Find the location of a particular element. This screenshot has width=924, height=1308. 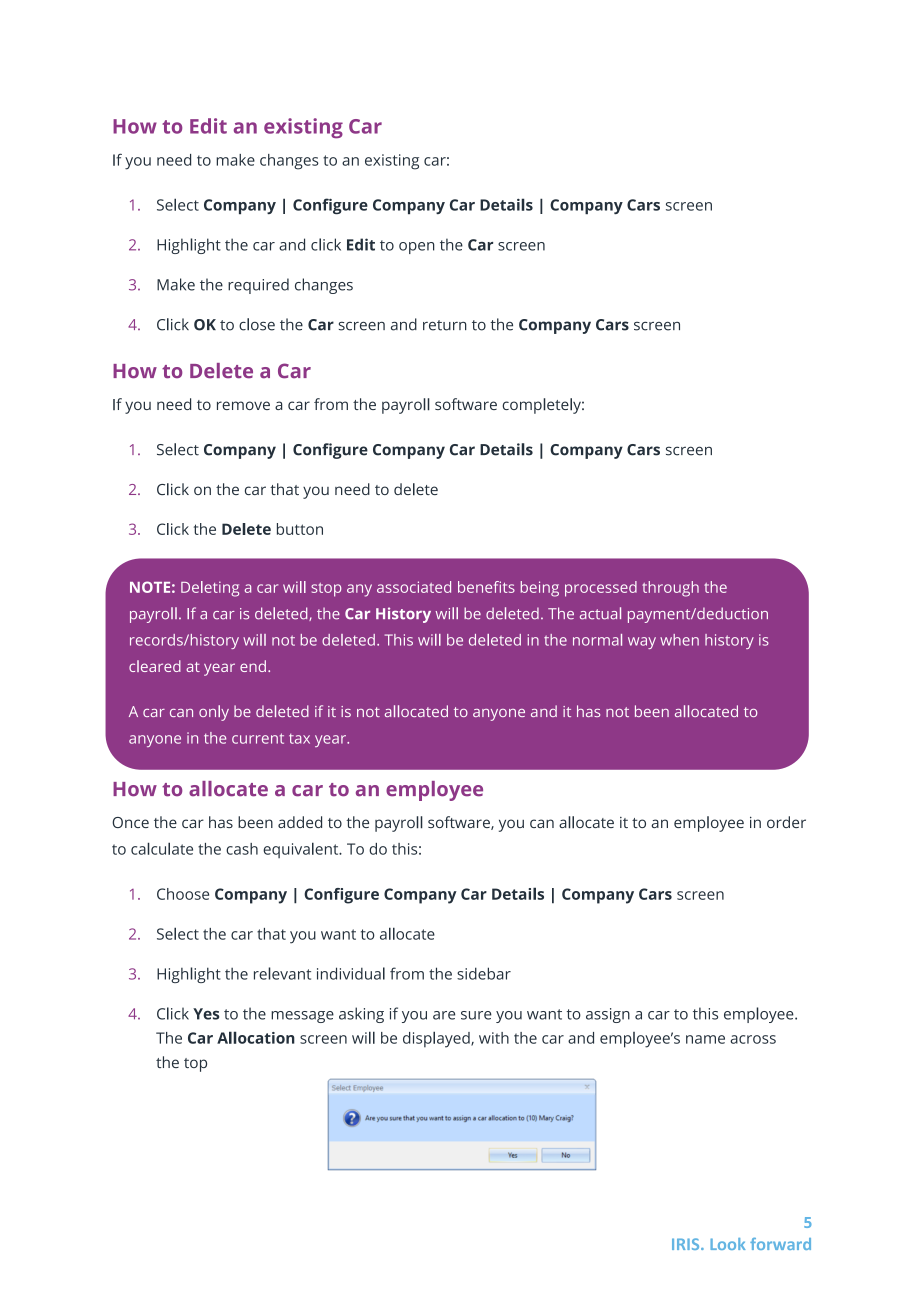

return is located at coordinates (445, 325).
